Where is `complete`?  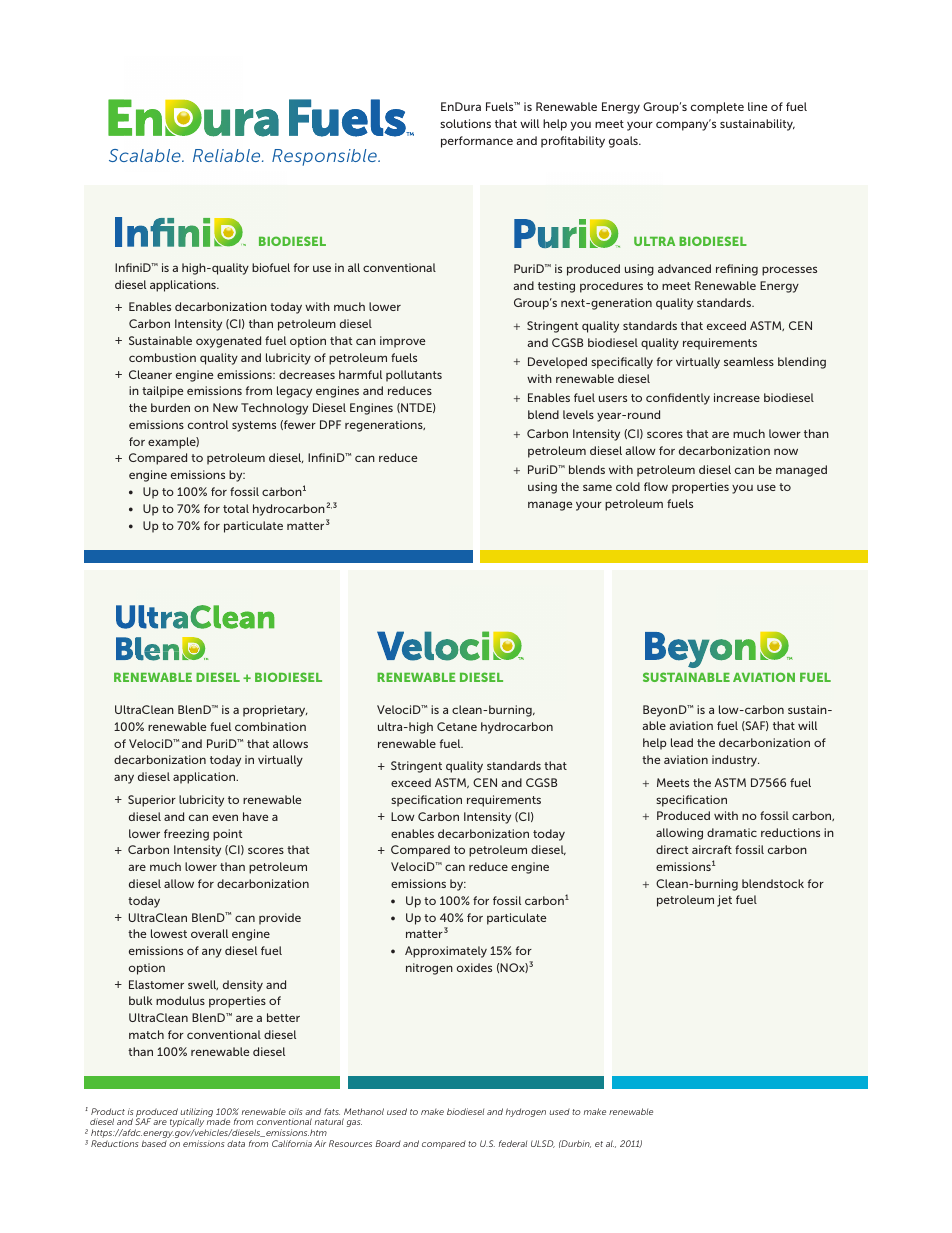
complete is located at coordinates (717, 108).
